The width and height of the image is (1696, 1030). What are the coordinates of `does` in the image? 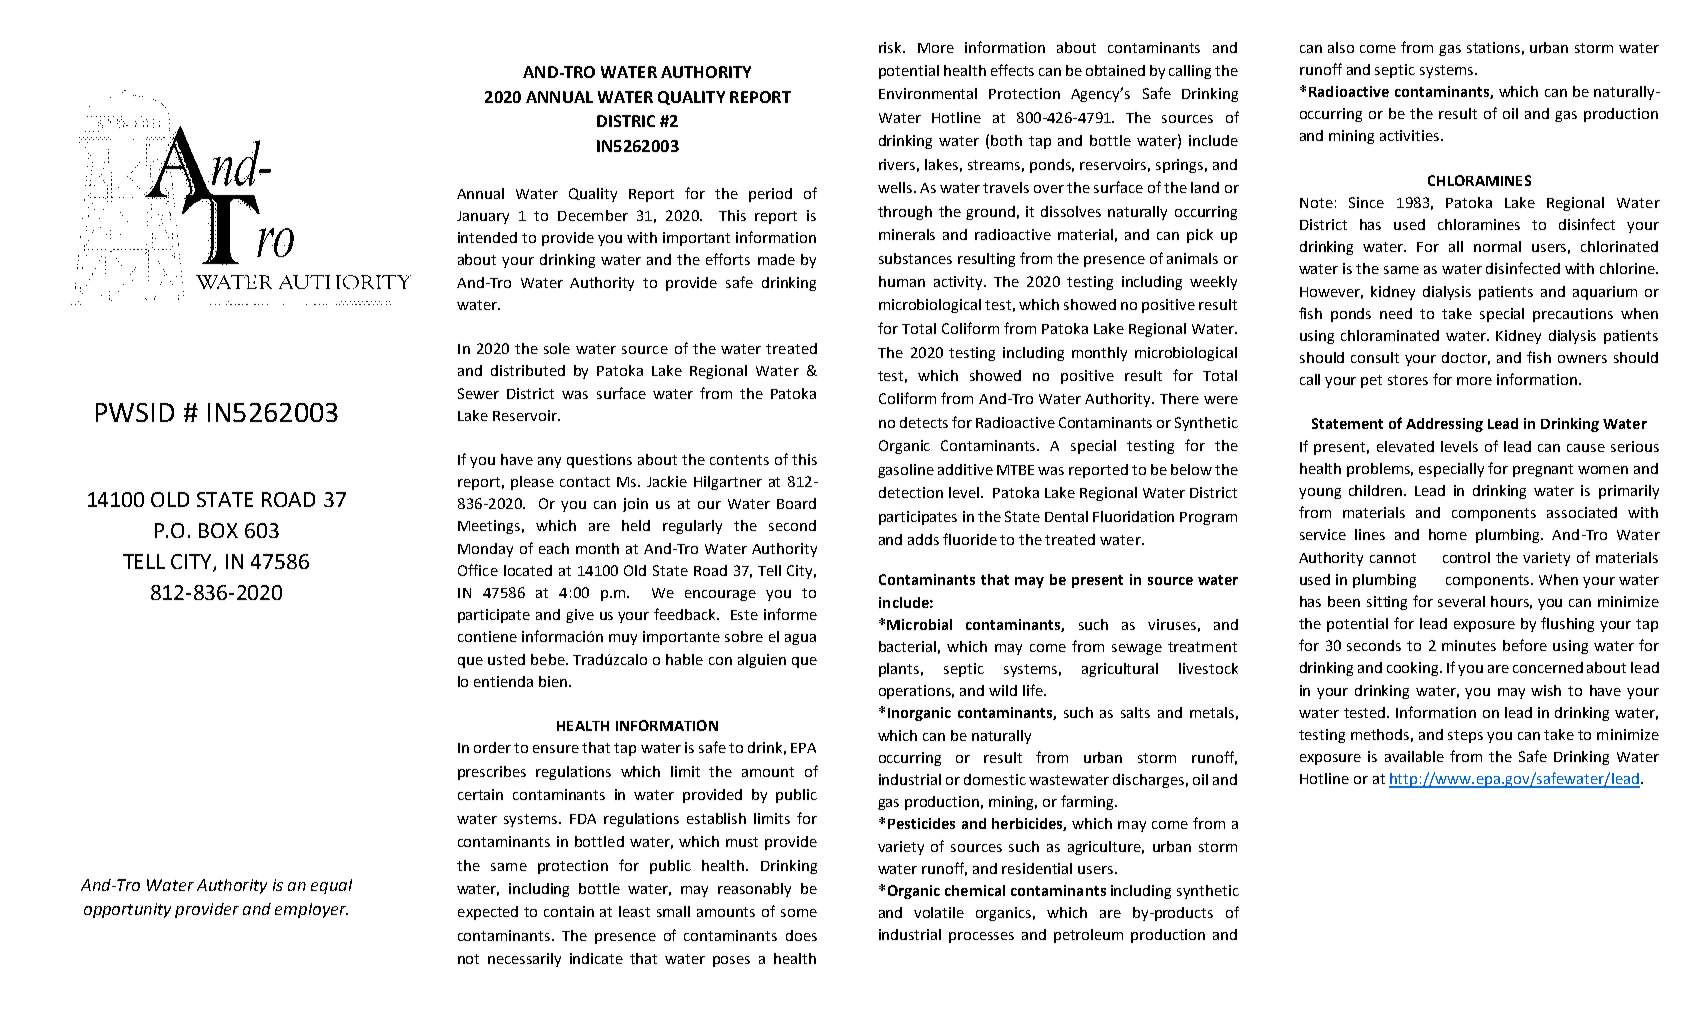 It's located at (801, 935).
